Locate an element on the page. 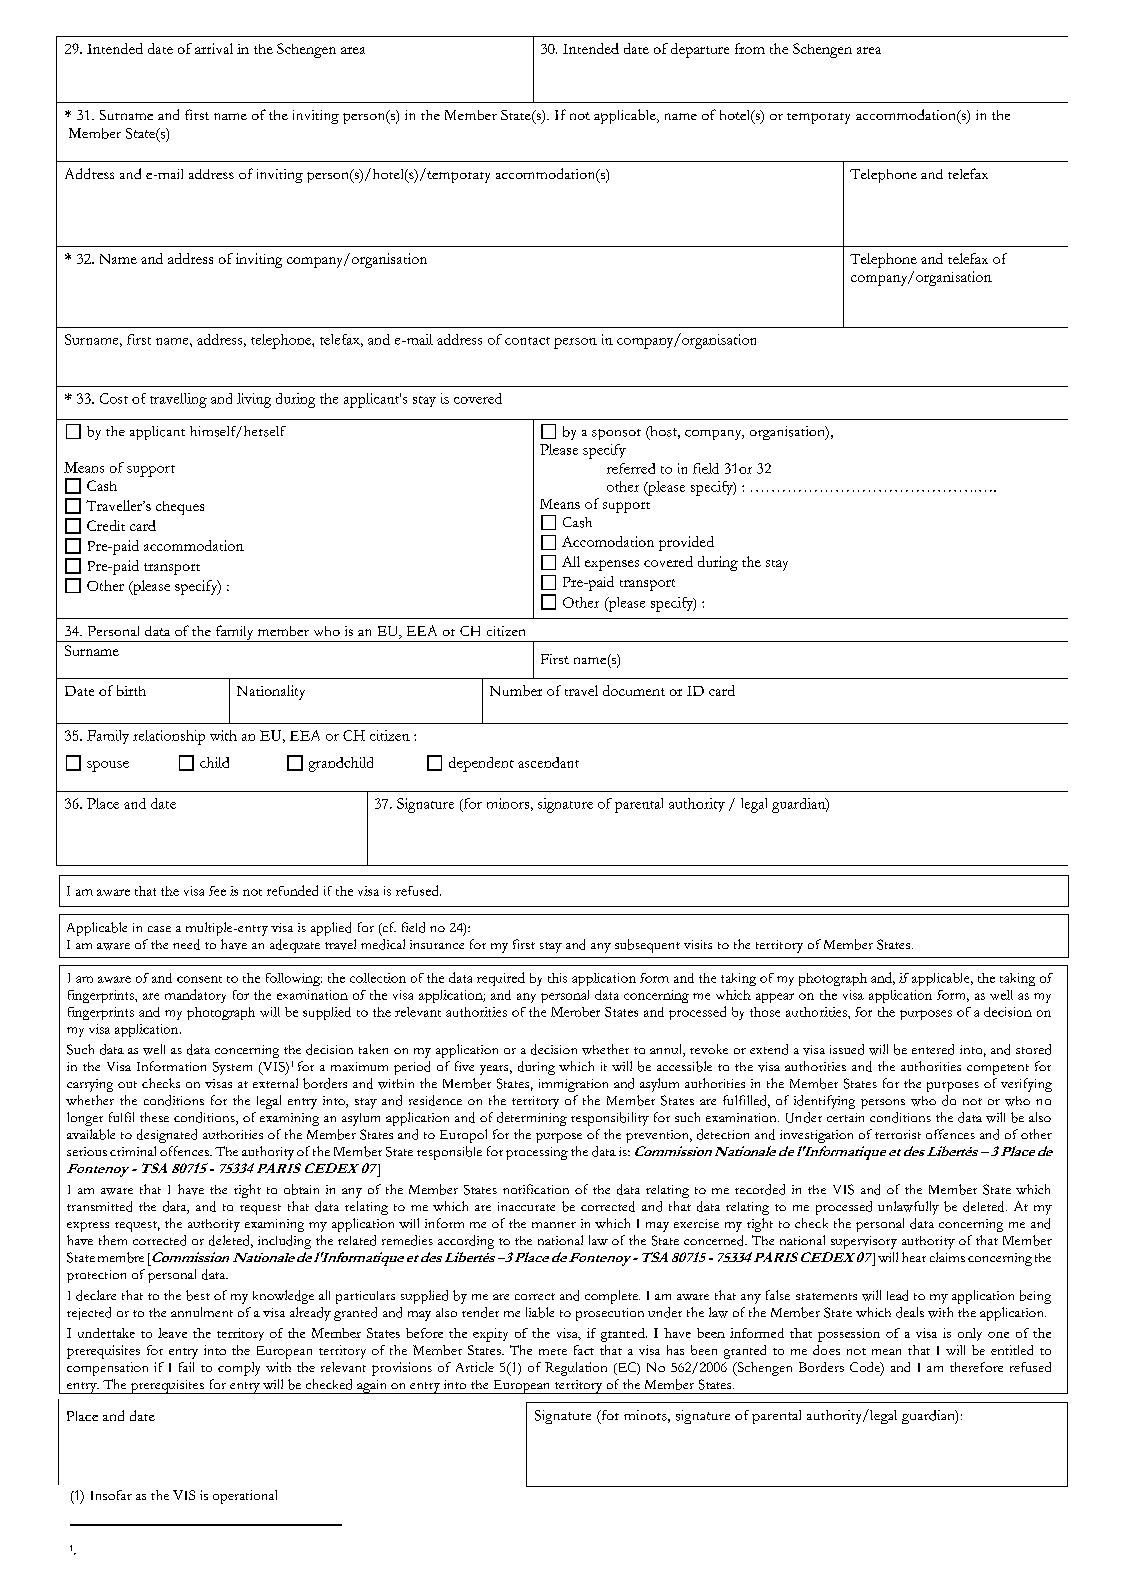  from is located at coordinates (750, 48).
